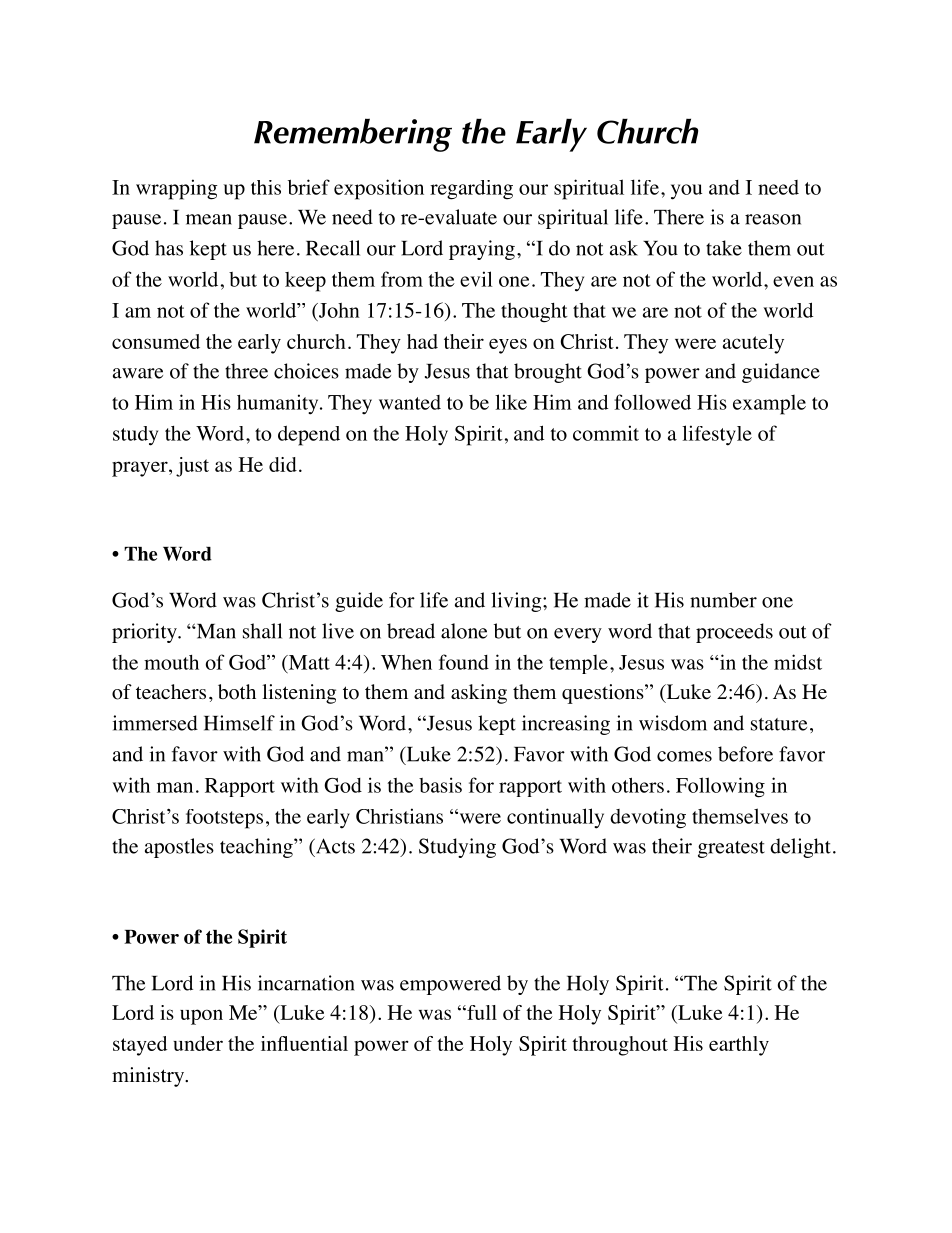 The width and height of the image is (952, 1233). I want to click on under, so click(198, 1043).
